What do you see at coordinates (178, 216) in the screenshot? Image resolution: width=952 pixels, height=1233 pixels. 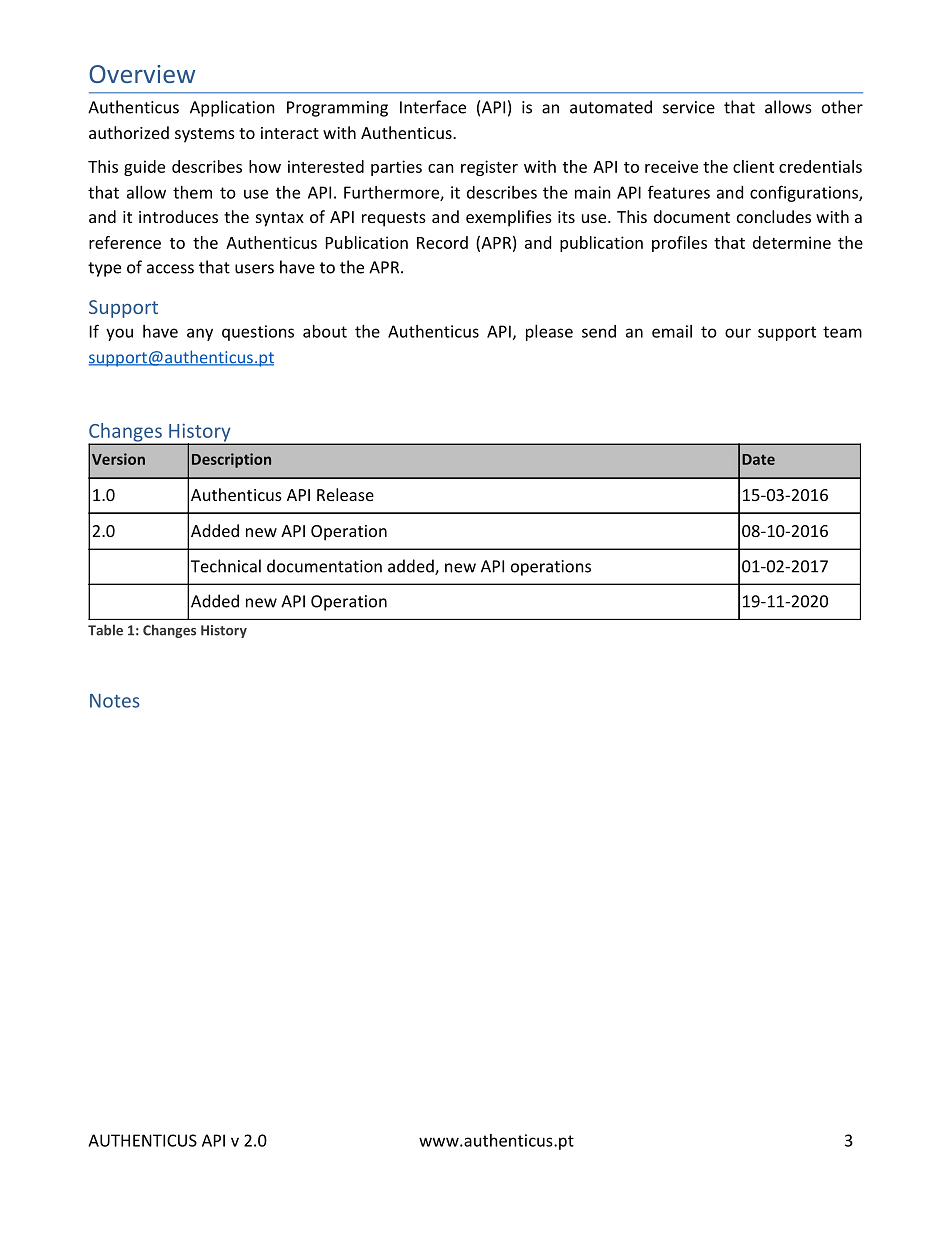 I see `introduces` at bounding box center [178, 216].
